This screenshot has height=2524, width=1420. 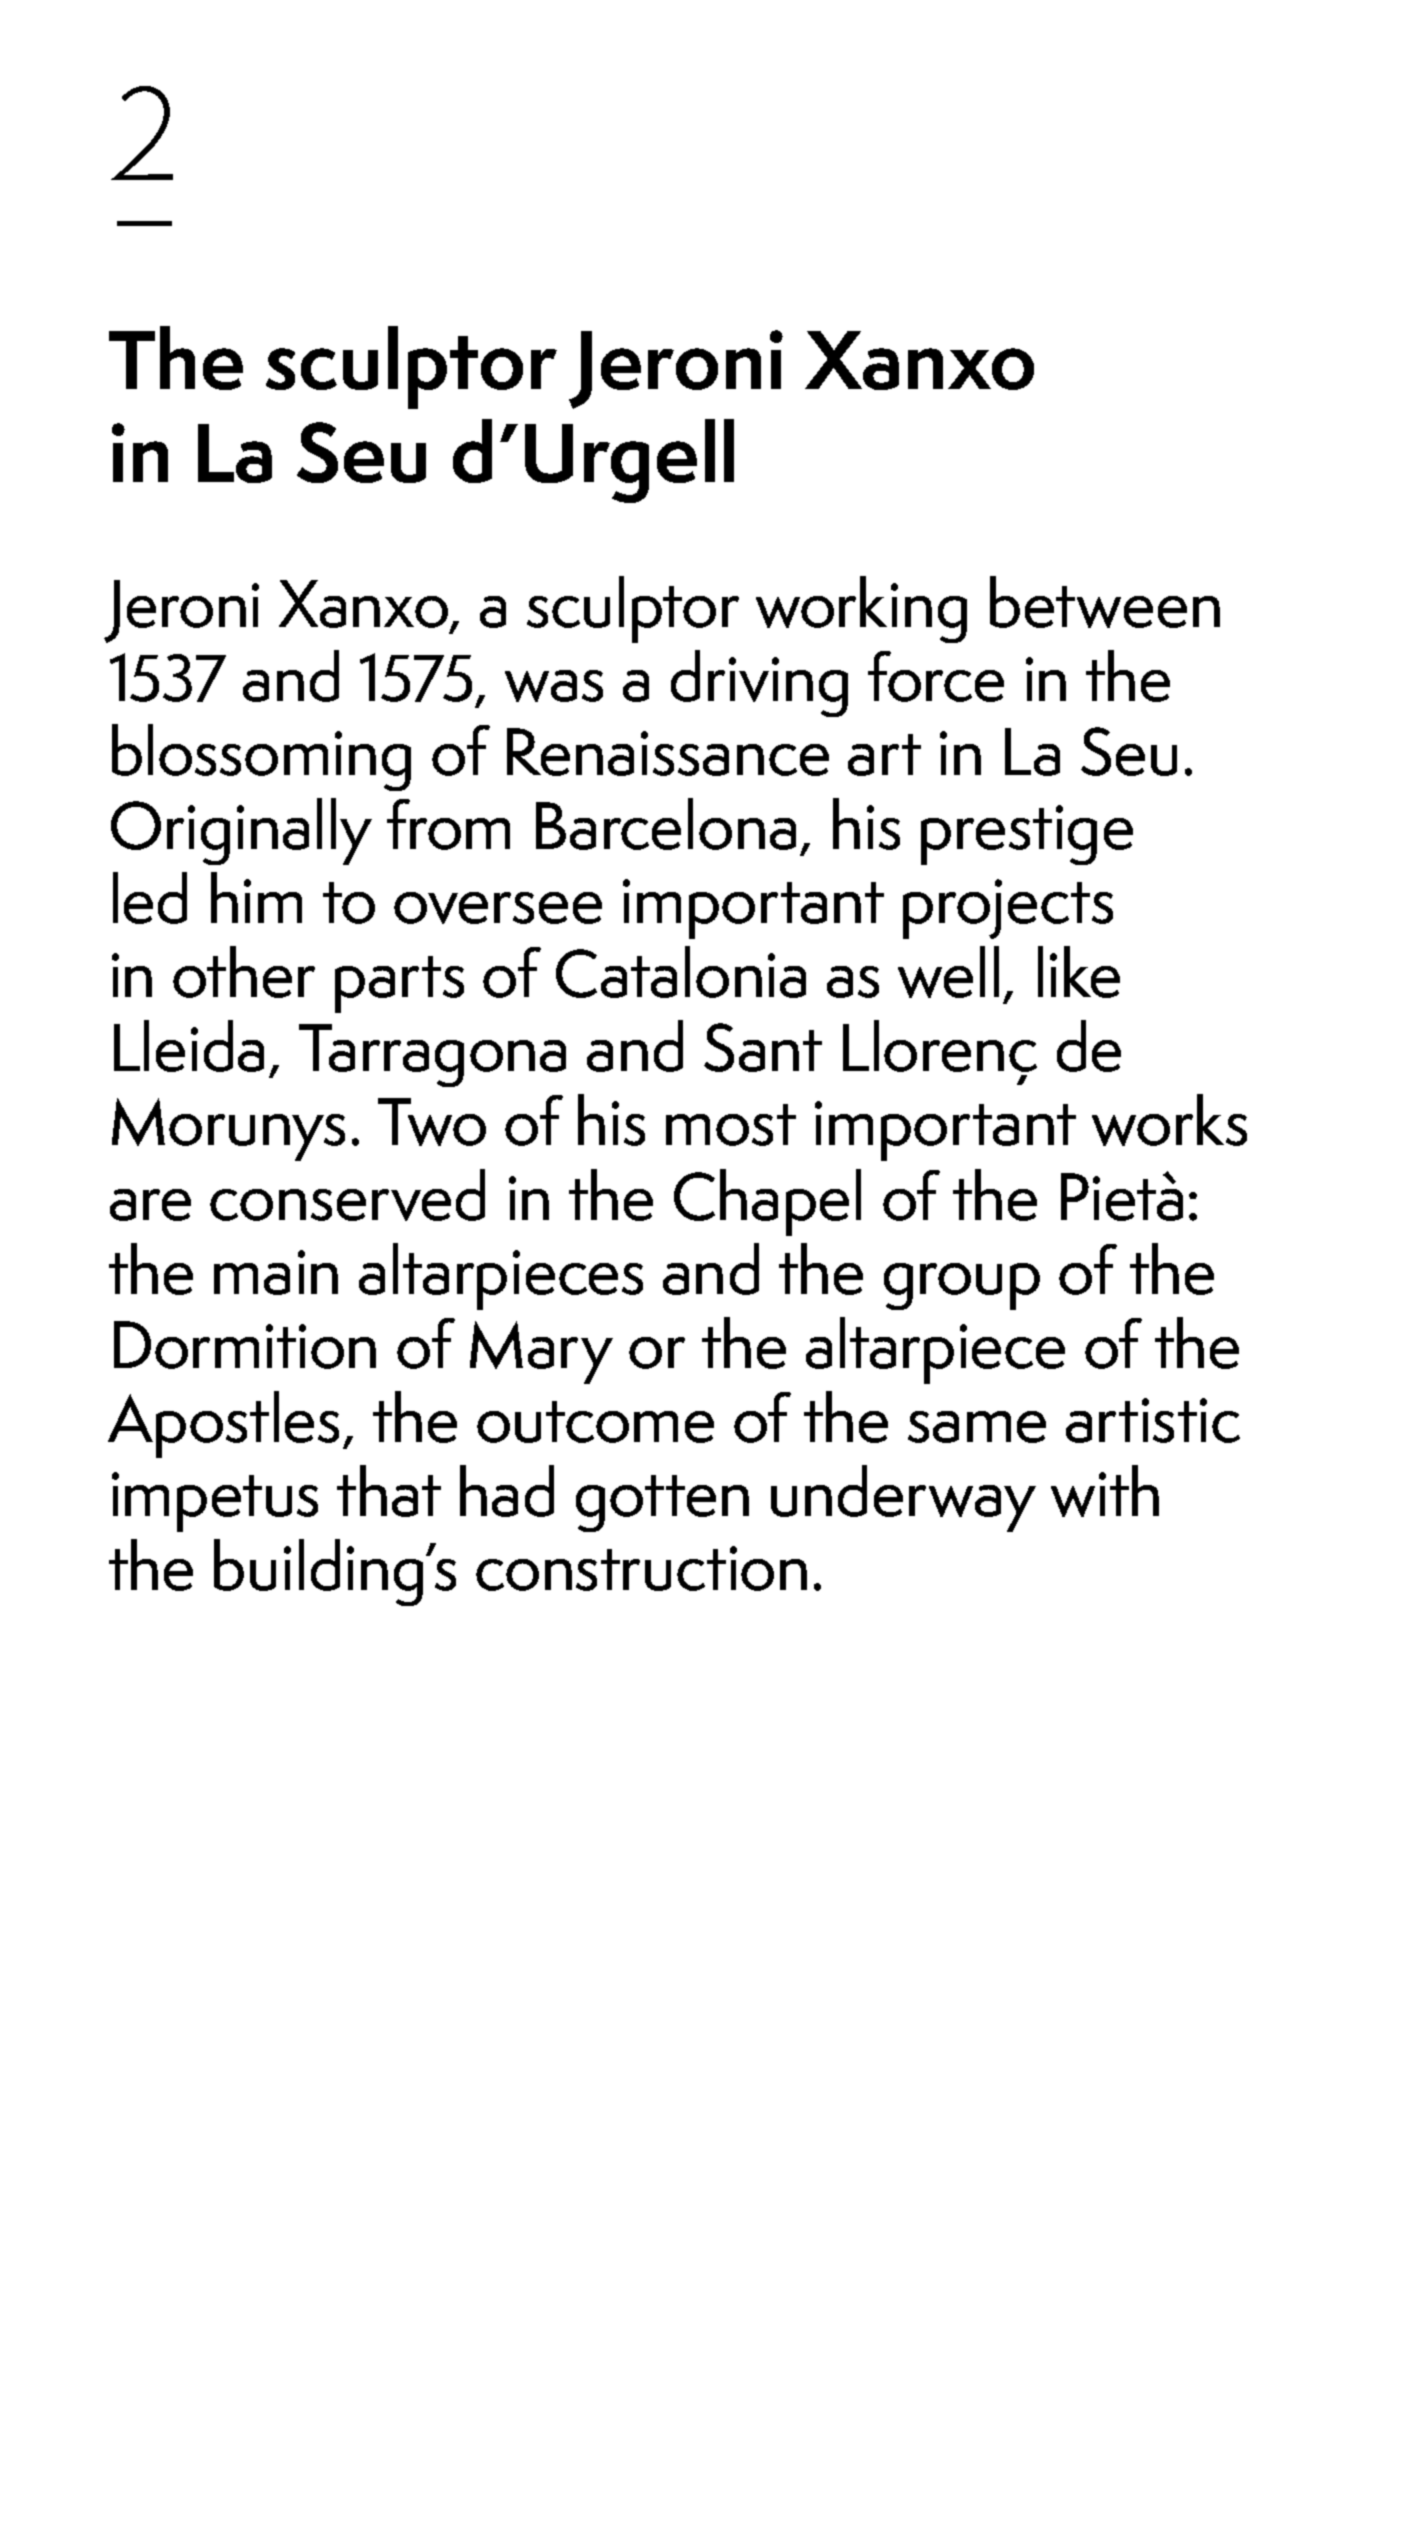 What do you see at coordinates (1079, 972) in the screenshot?
I see `like` at bounding box center [1079, 972].
